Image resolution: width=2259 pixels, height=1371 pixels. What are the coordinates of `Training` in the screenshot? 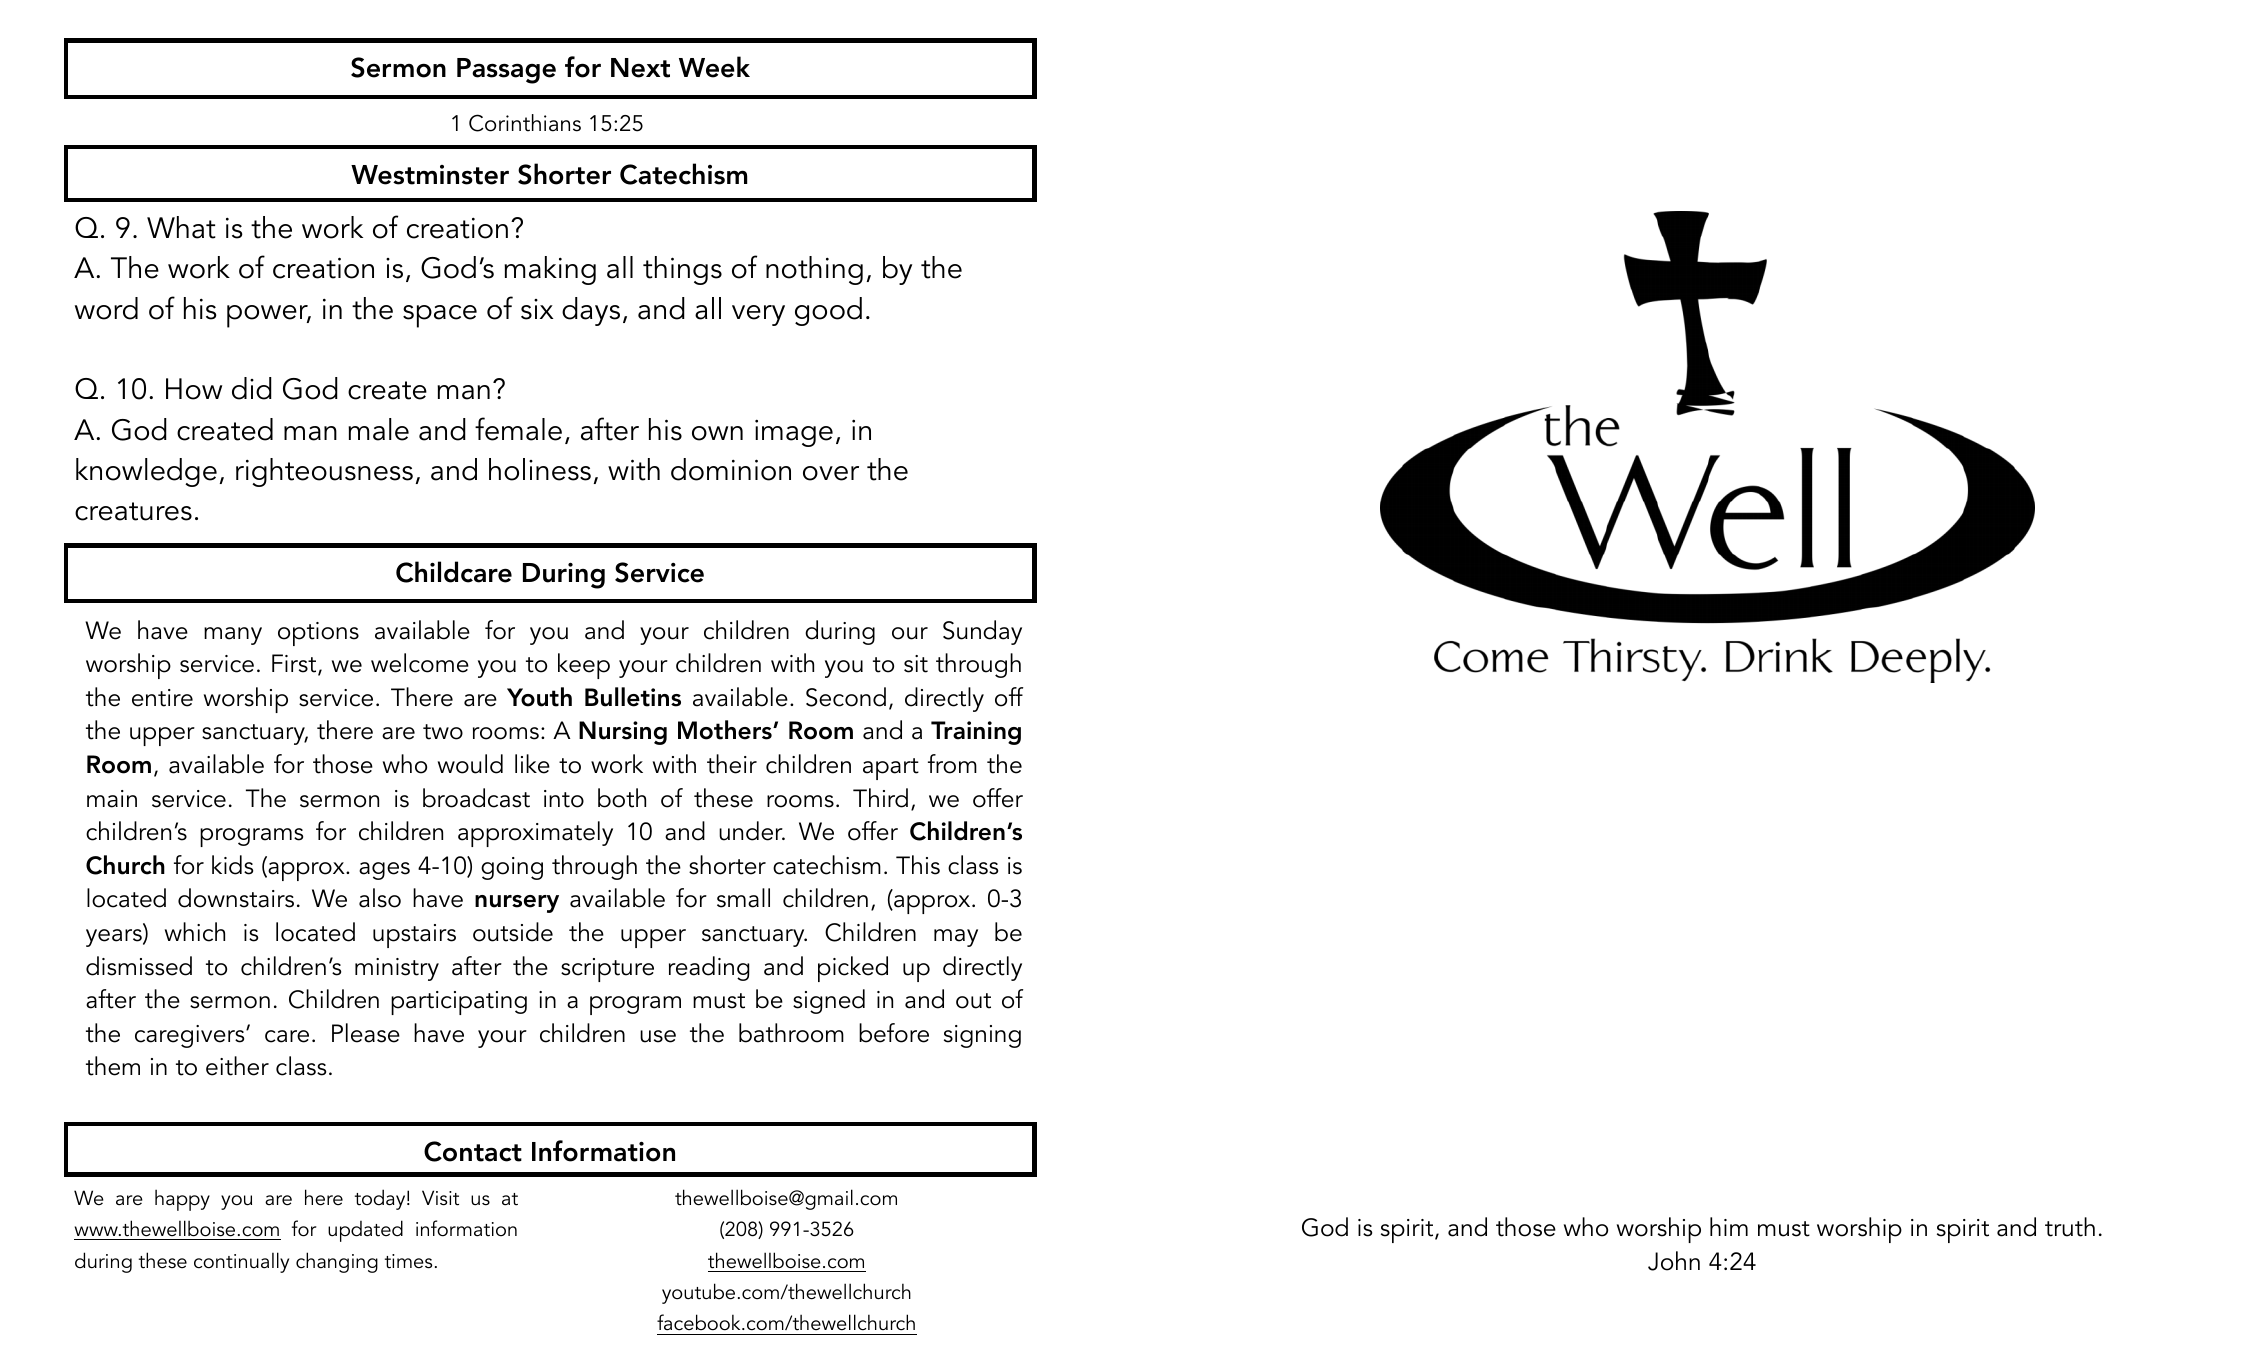 It's located at (976, 733).
